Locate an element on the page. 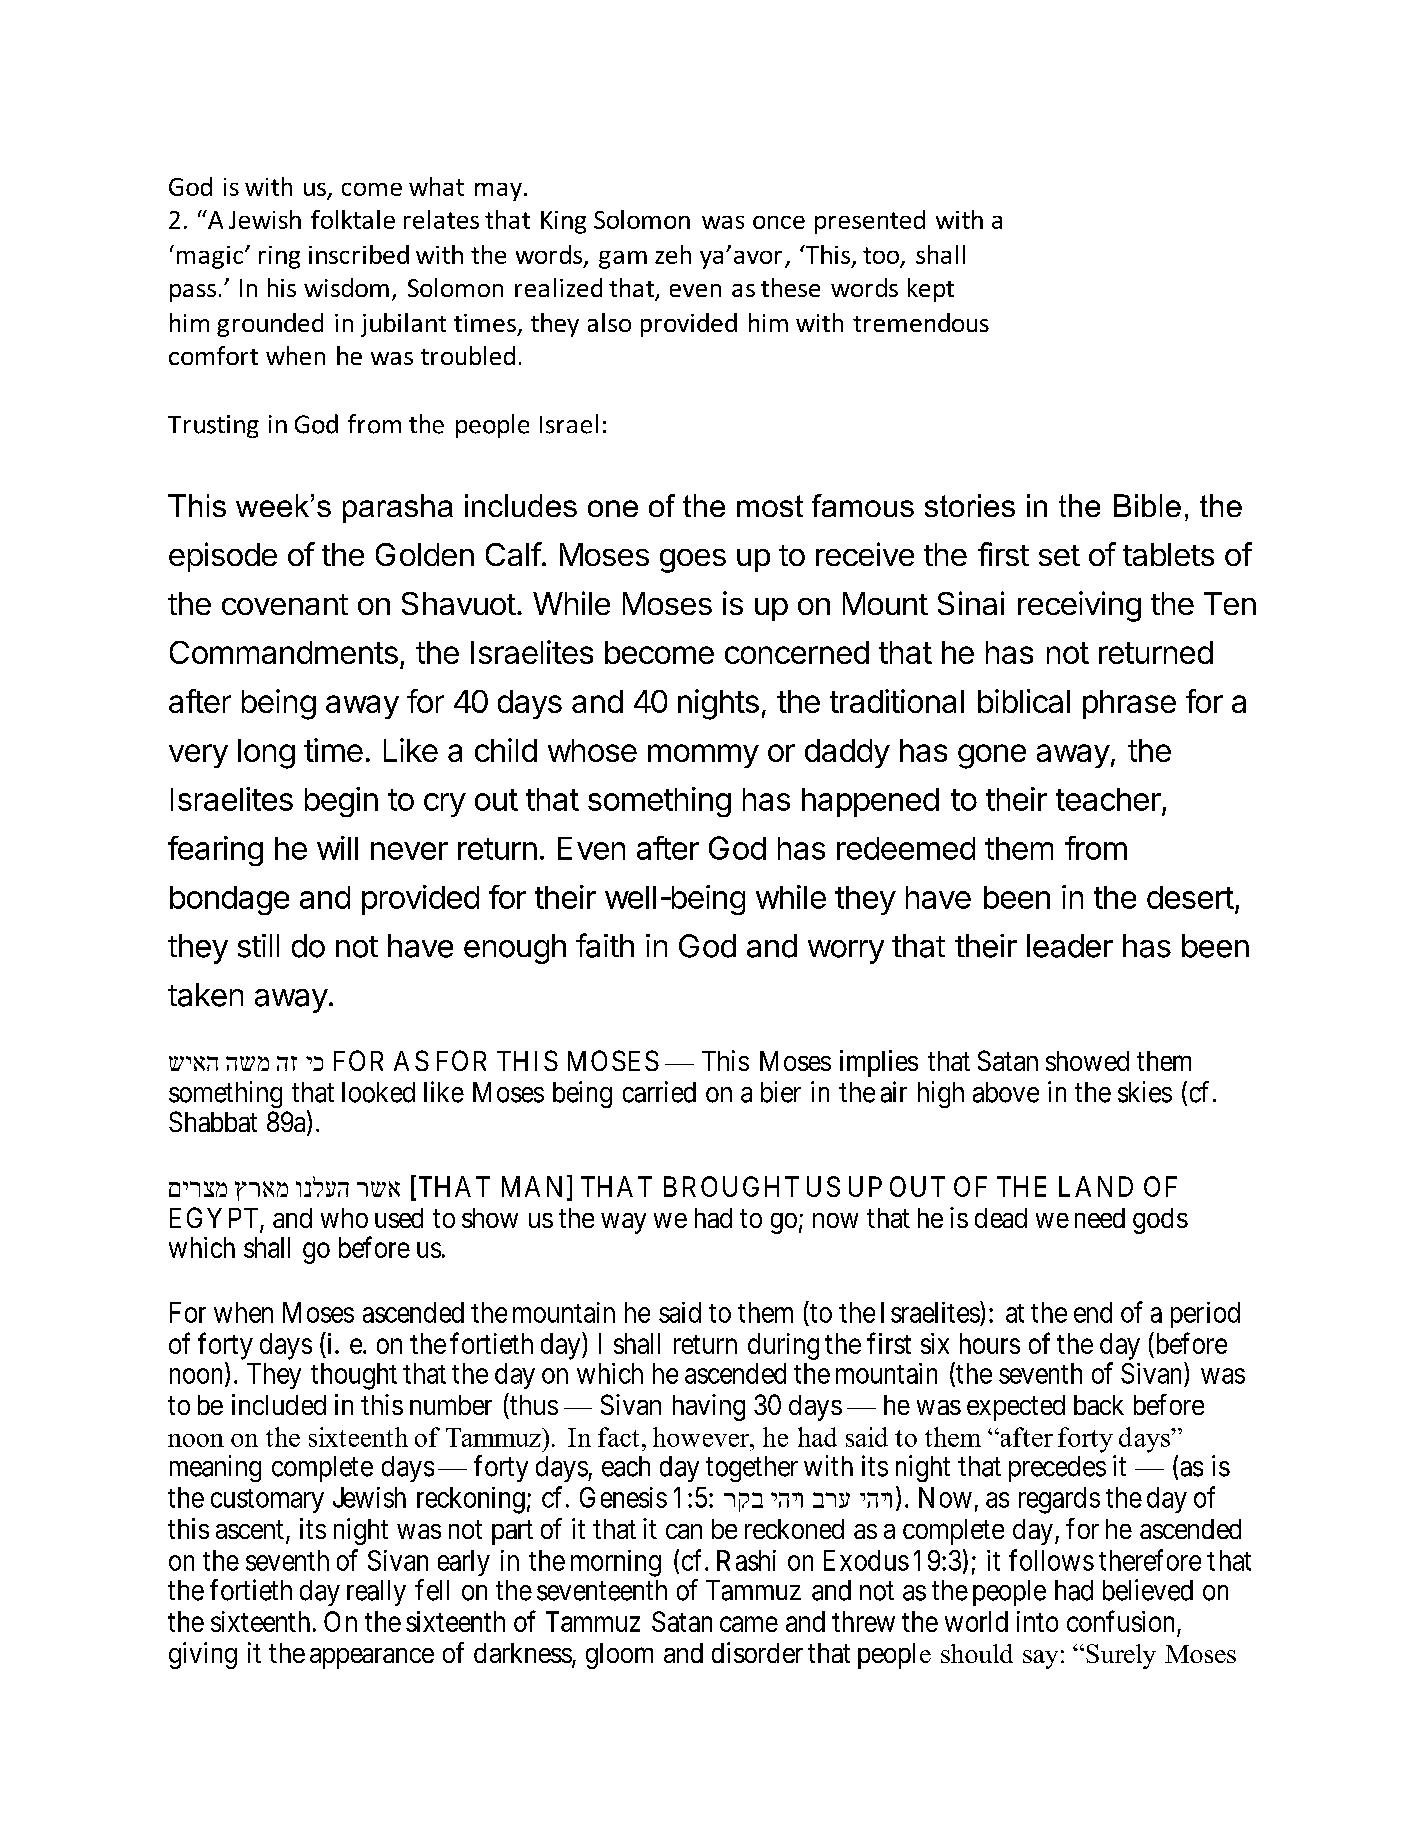 This image has height=1843, width=1424. really is located at coordinates (376, 1593).
